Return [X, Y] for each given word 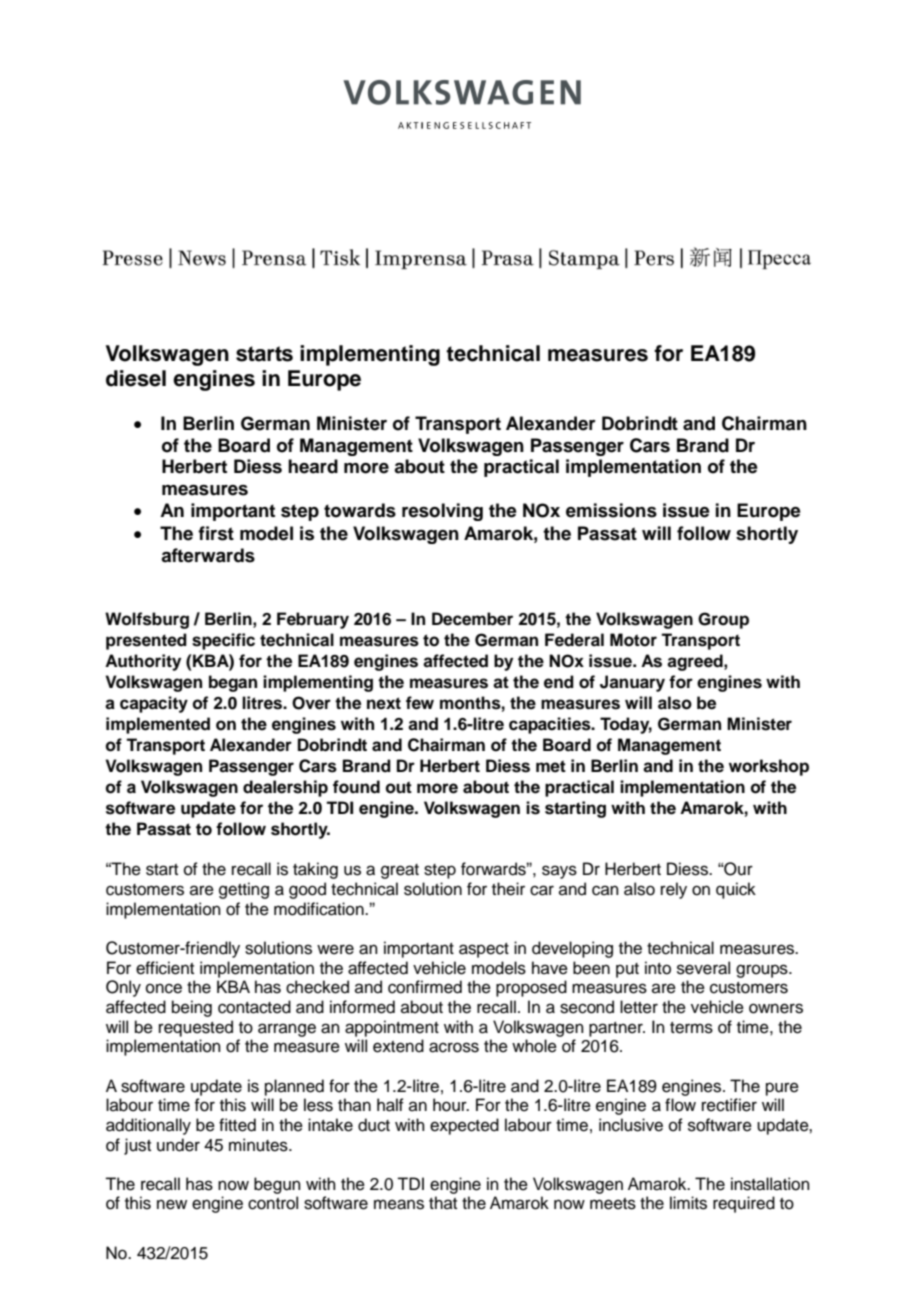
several [703, 968]
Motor [633, 640]
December [472, 619]
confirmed [425, 987]
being [192, 1008]
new [172, 1204]
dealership [285, 788]
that [443, 1202]
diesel [136, 378]
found [356, 787]
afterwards [208, 555]
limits [688, 1203]
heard [313, 466]
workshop [769, 767]
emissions [611, 510]
